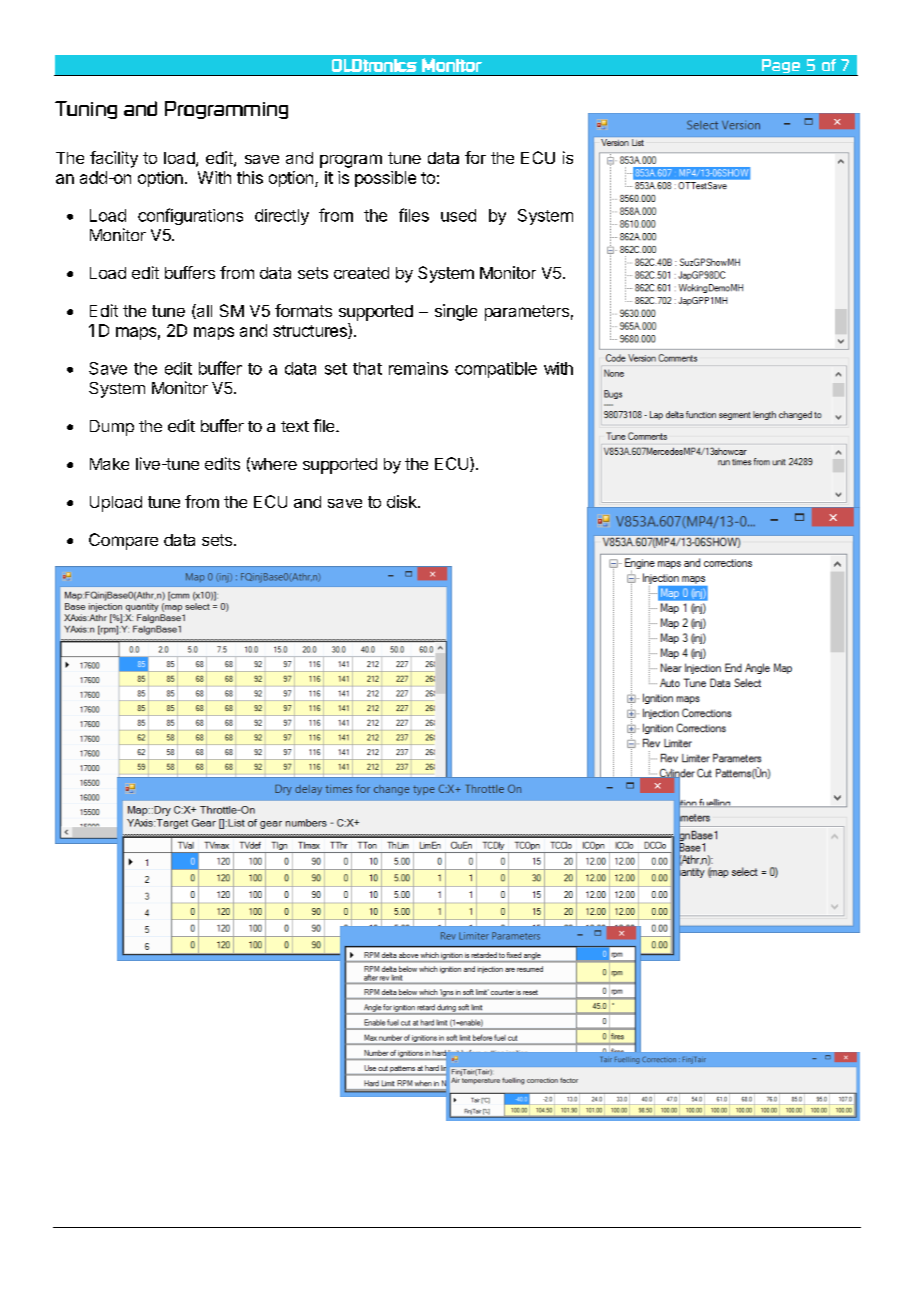 Image resolution: width=924 pixels, height=1308 pixels. What do you see at coordinates (123, 541) in the page?
I see `Compare` at bounding box center [123, 541].
